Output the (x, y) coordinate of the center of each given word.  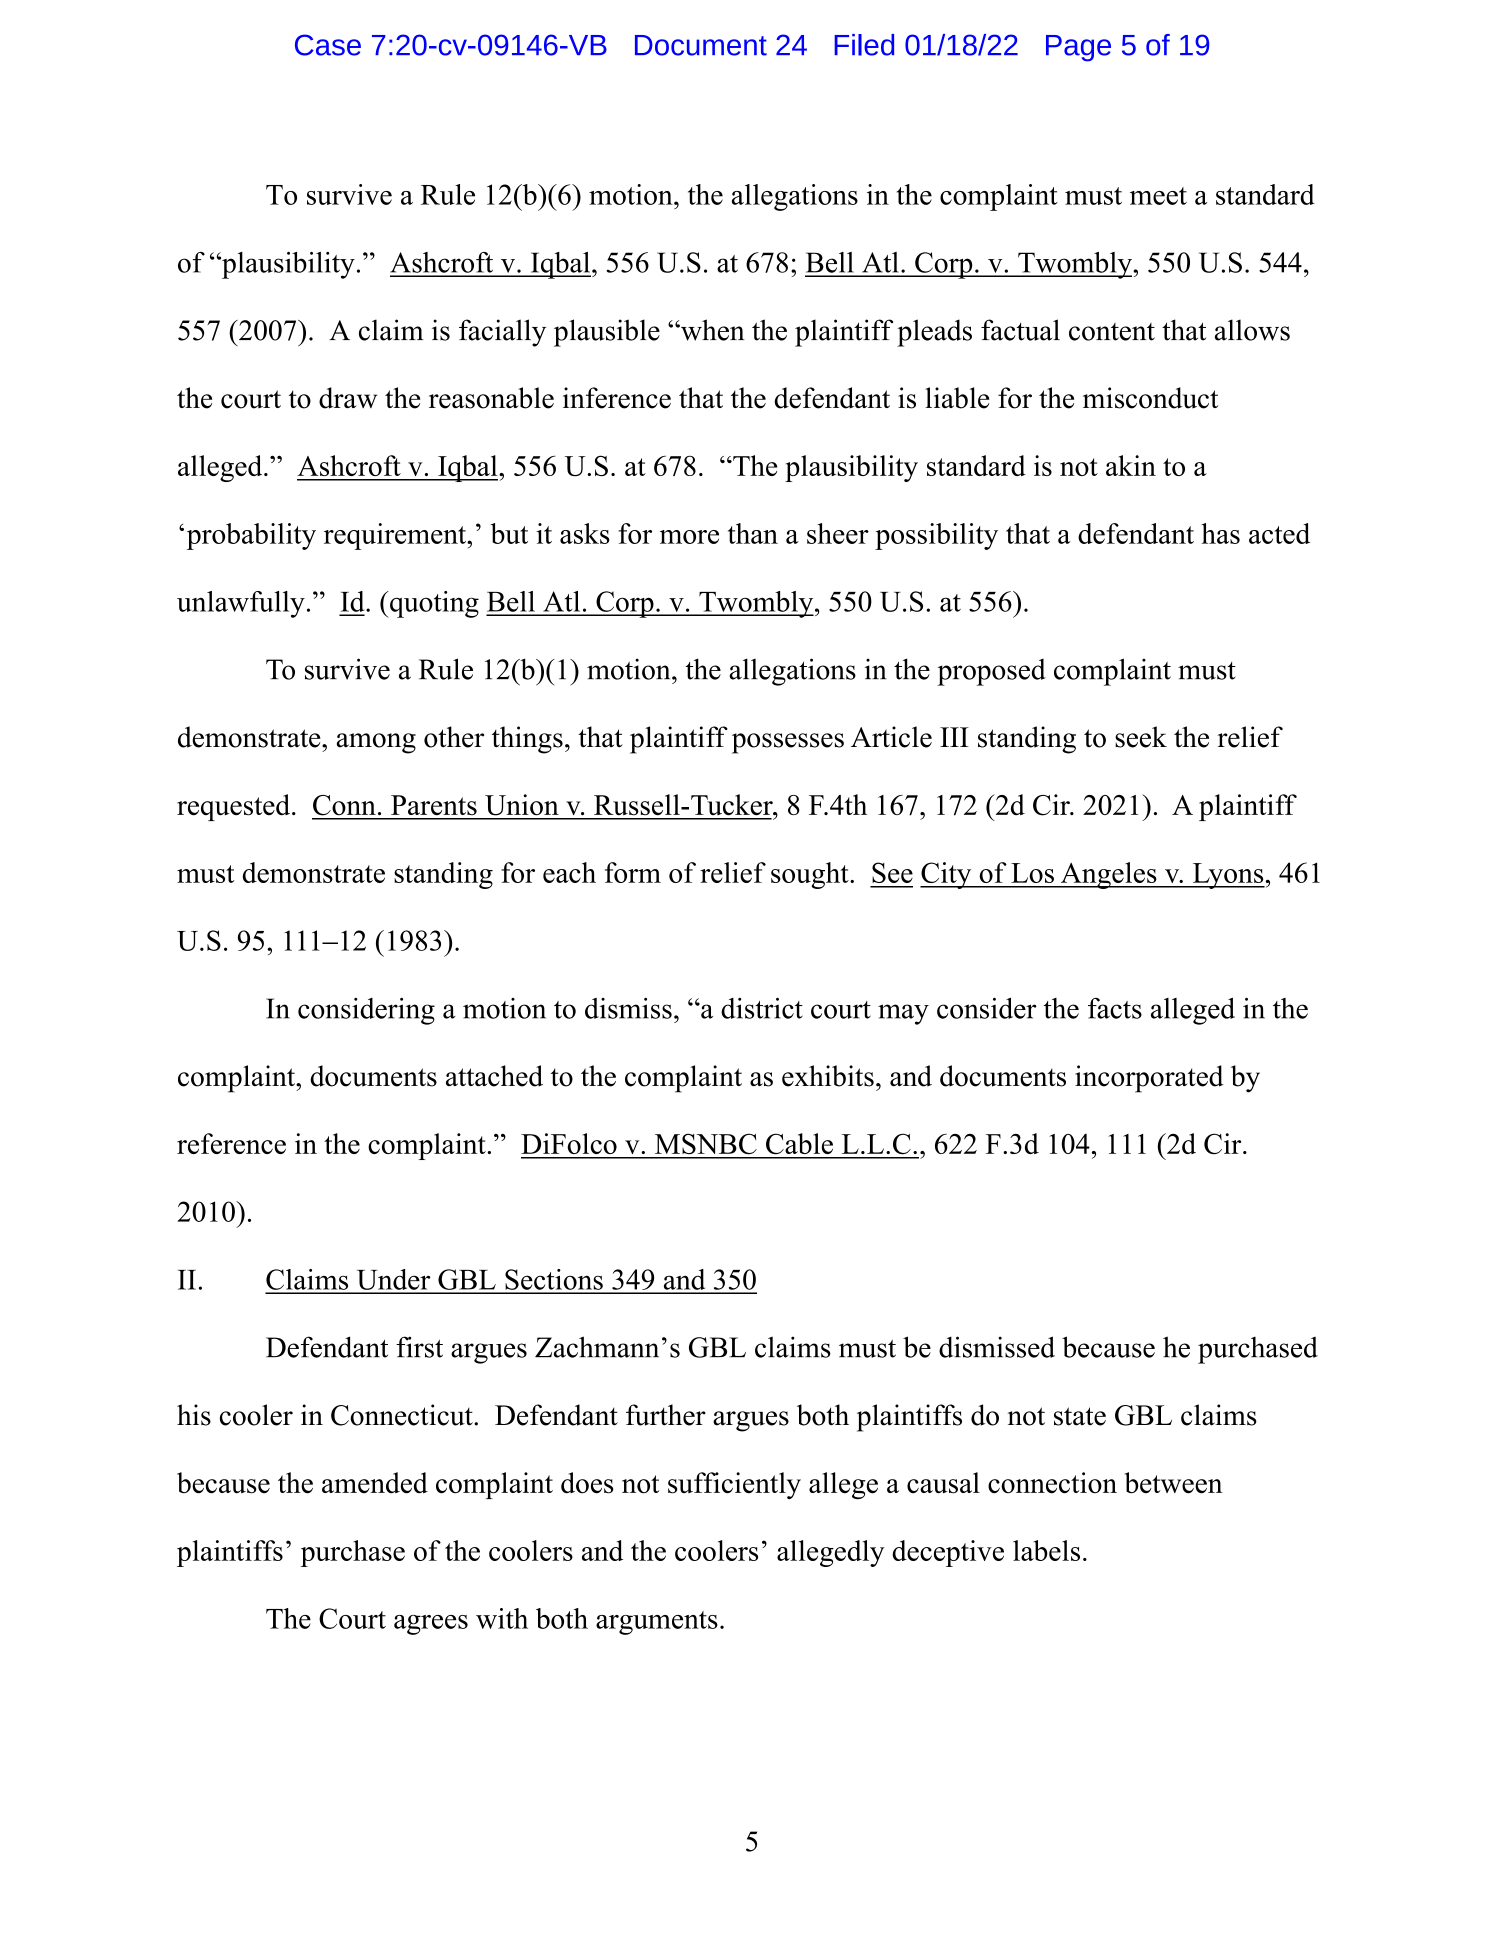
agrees (431, 1625)
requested (235, 807)
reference (231, 1143)
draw (348, 398)
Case (328, 45)
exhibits (828, 1076)
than (753, 533)
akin (1131, 465)
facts (1115, 1008)
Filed (864, 45)
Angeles (1108, 875)
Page (1078, 48)
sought (811, 875)
